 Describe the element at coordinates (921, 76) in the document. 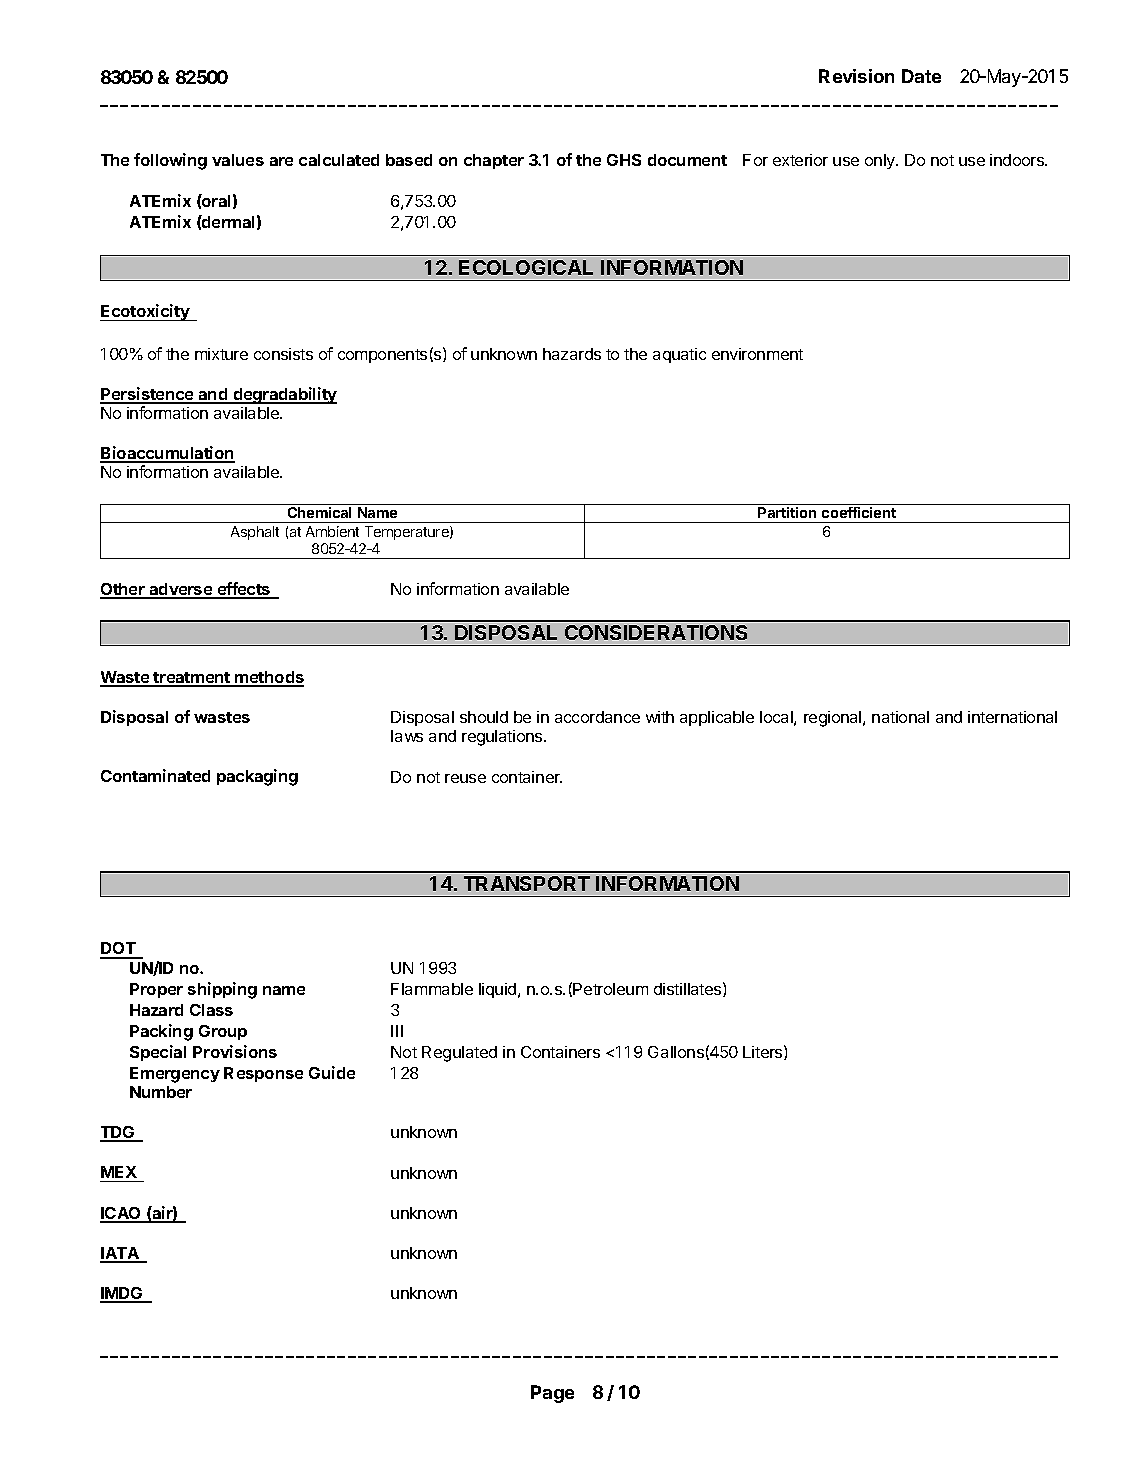

I see `Date` at that location.
